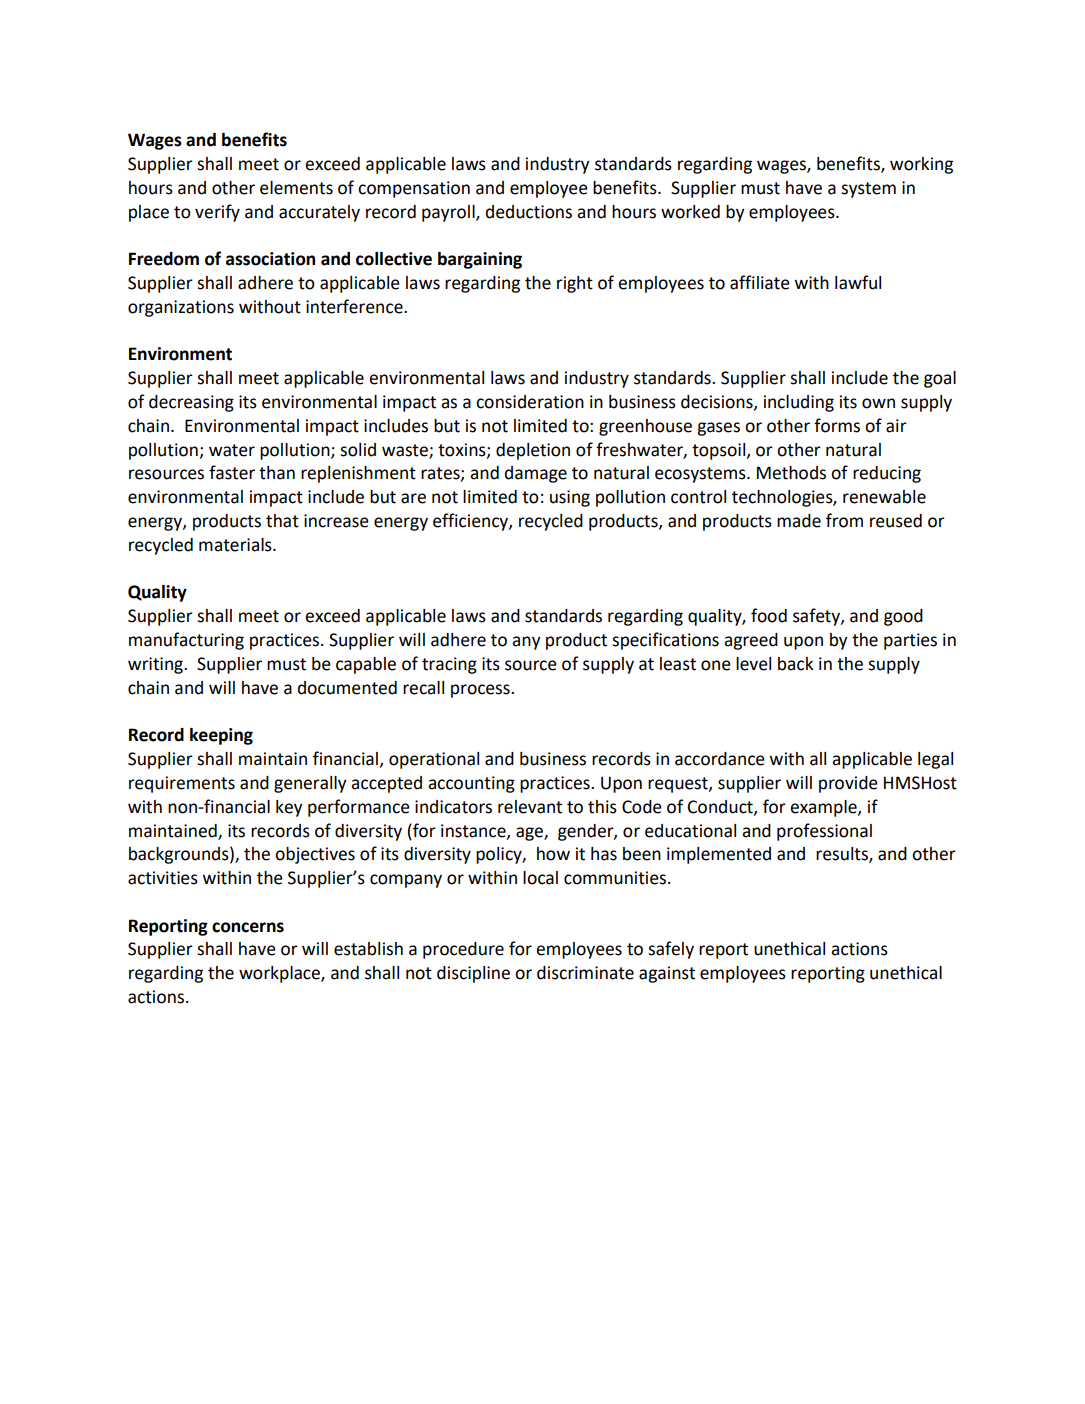 The height and width of the image is (1404, 1085). What do you see at coordinates (248, 927) in the image?
I see `concerns` at bounding box center [248, 927].
